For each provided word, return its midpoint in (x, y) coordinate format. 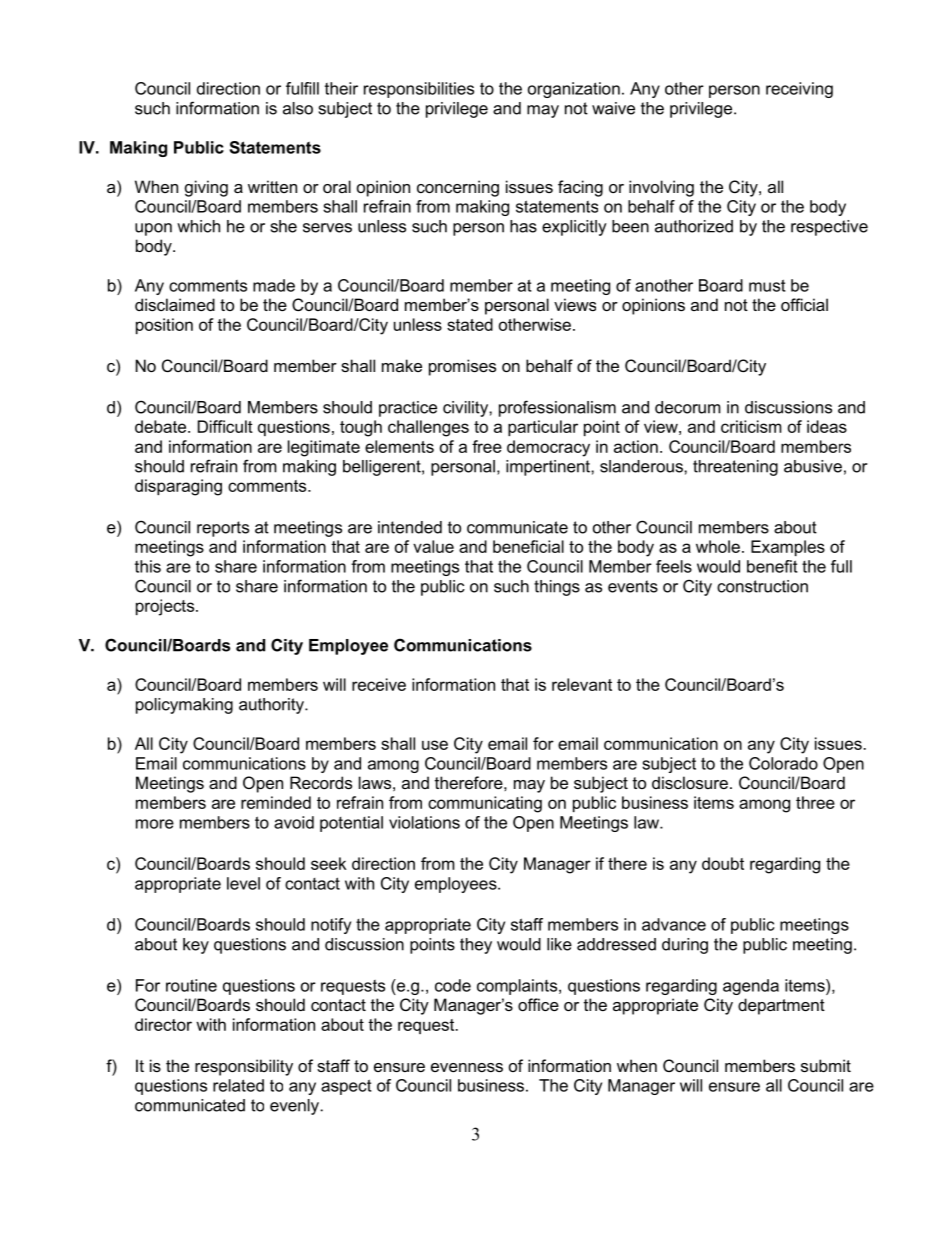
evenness (467, 1067)
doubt (723, 863)
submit (826, 1065)
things (557, 588)
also (298, 108)
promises (462, 367)
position (164, 326)
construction (762, 586)
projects (166, 607)
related (238, 1085)
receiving (799, 90)
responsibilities (419, 90)
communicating (485, 804)
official (804, 304)
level (243, 883)
